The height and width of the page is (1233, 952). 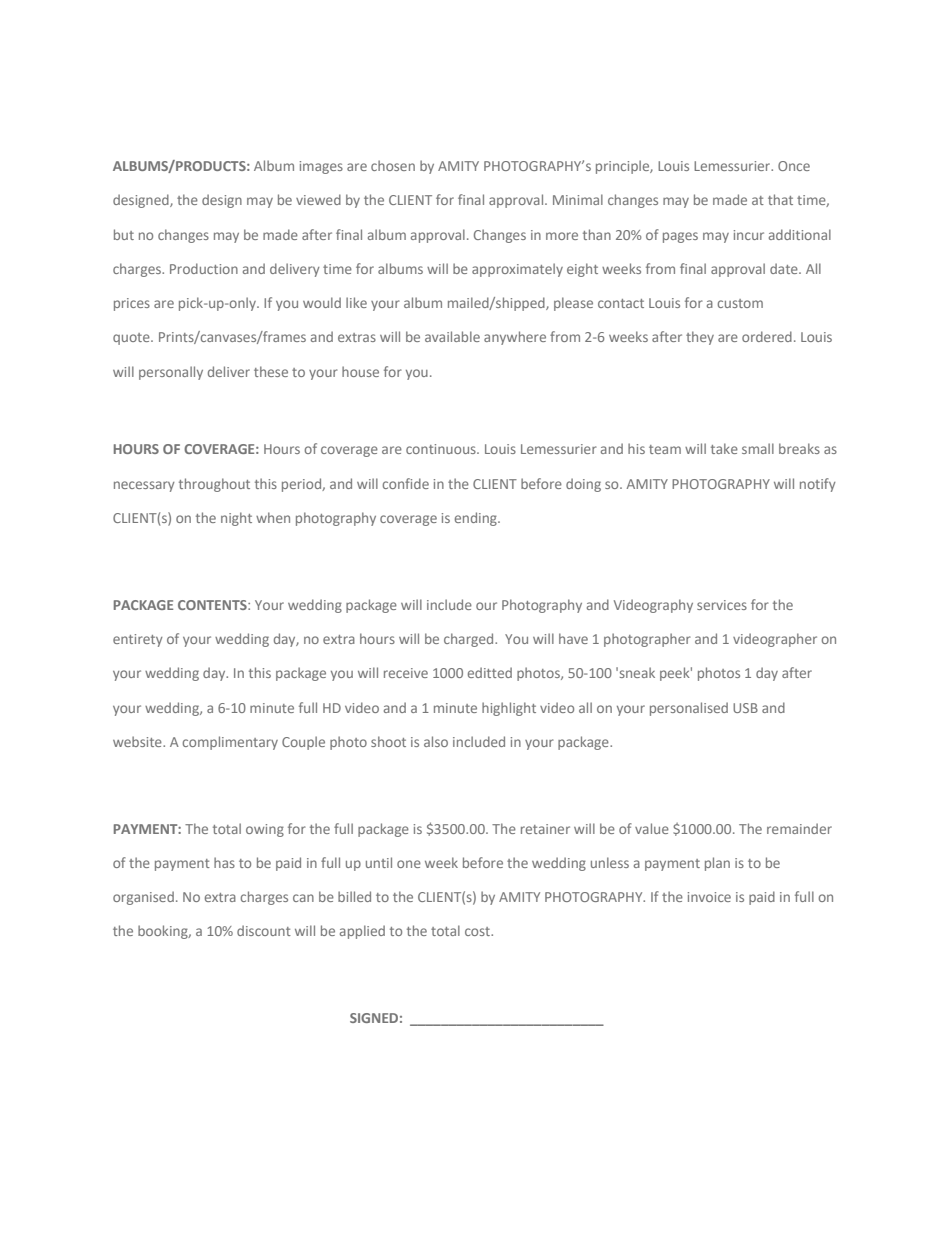 What do you see at coordinates (318, 199) in the page?
I see `viewed` at bounding box center [318, 199].
